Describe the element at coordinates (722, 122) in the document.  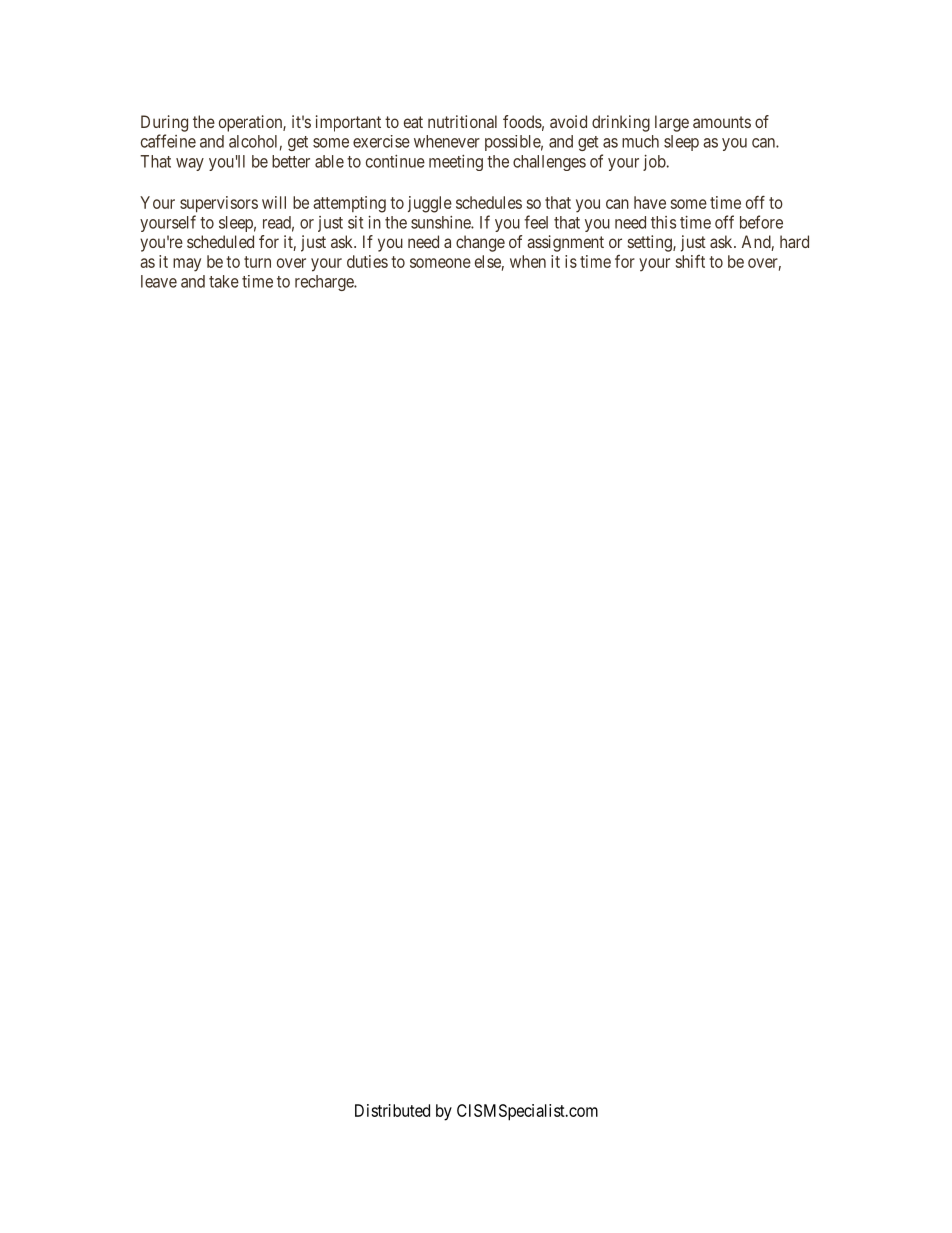
I see `amounts` at that location.
